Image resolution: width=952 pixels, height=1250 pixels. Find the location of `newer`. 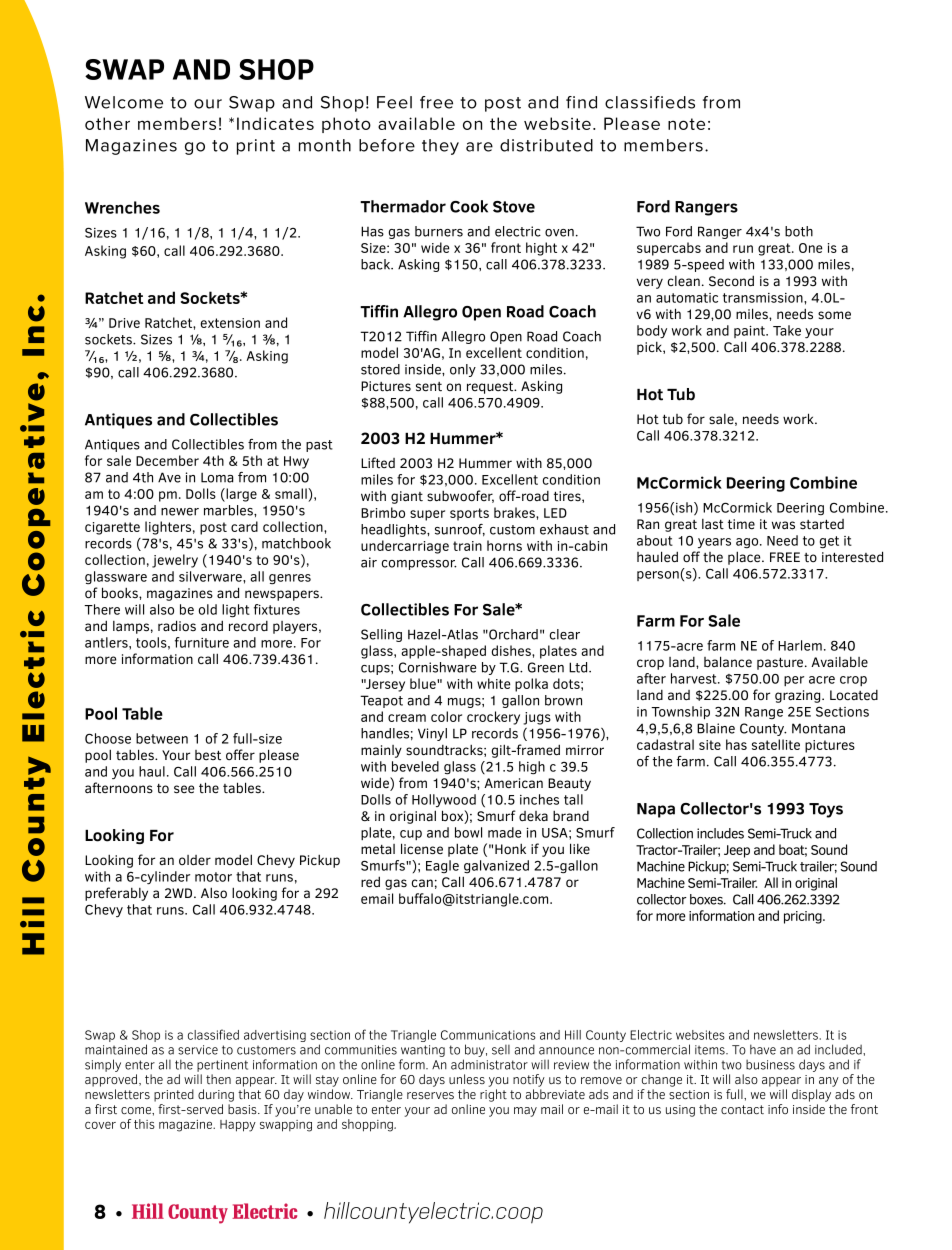

newer is located at coordinates (180, 512).
